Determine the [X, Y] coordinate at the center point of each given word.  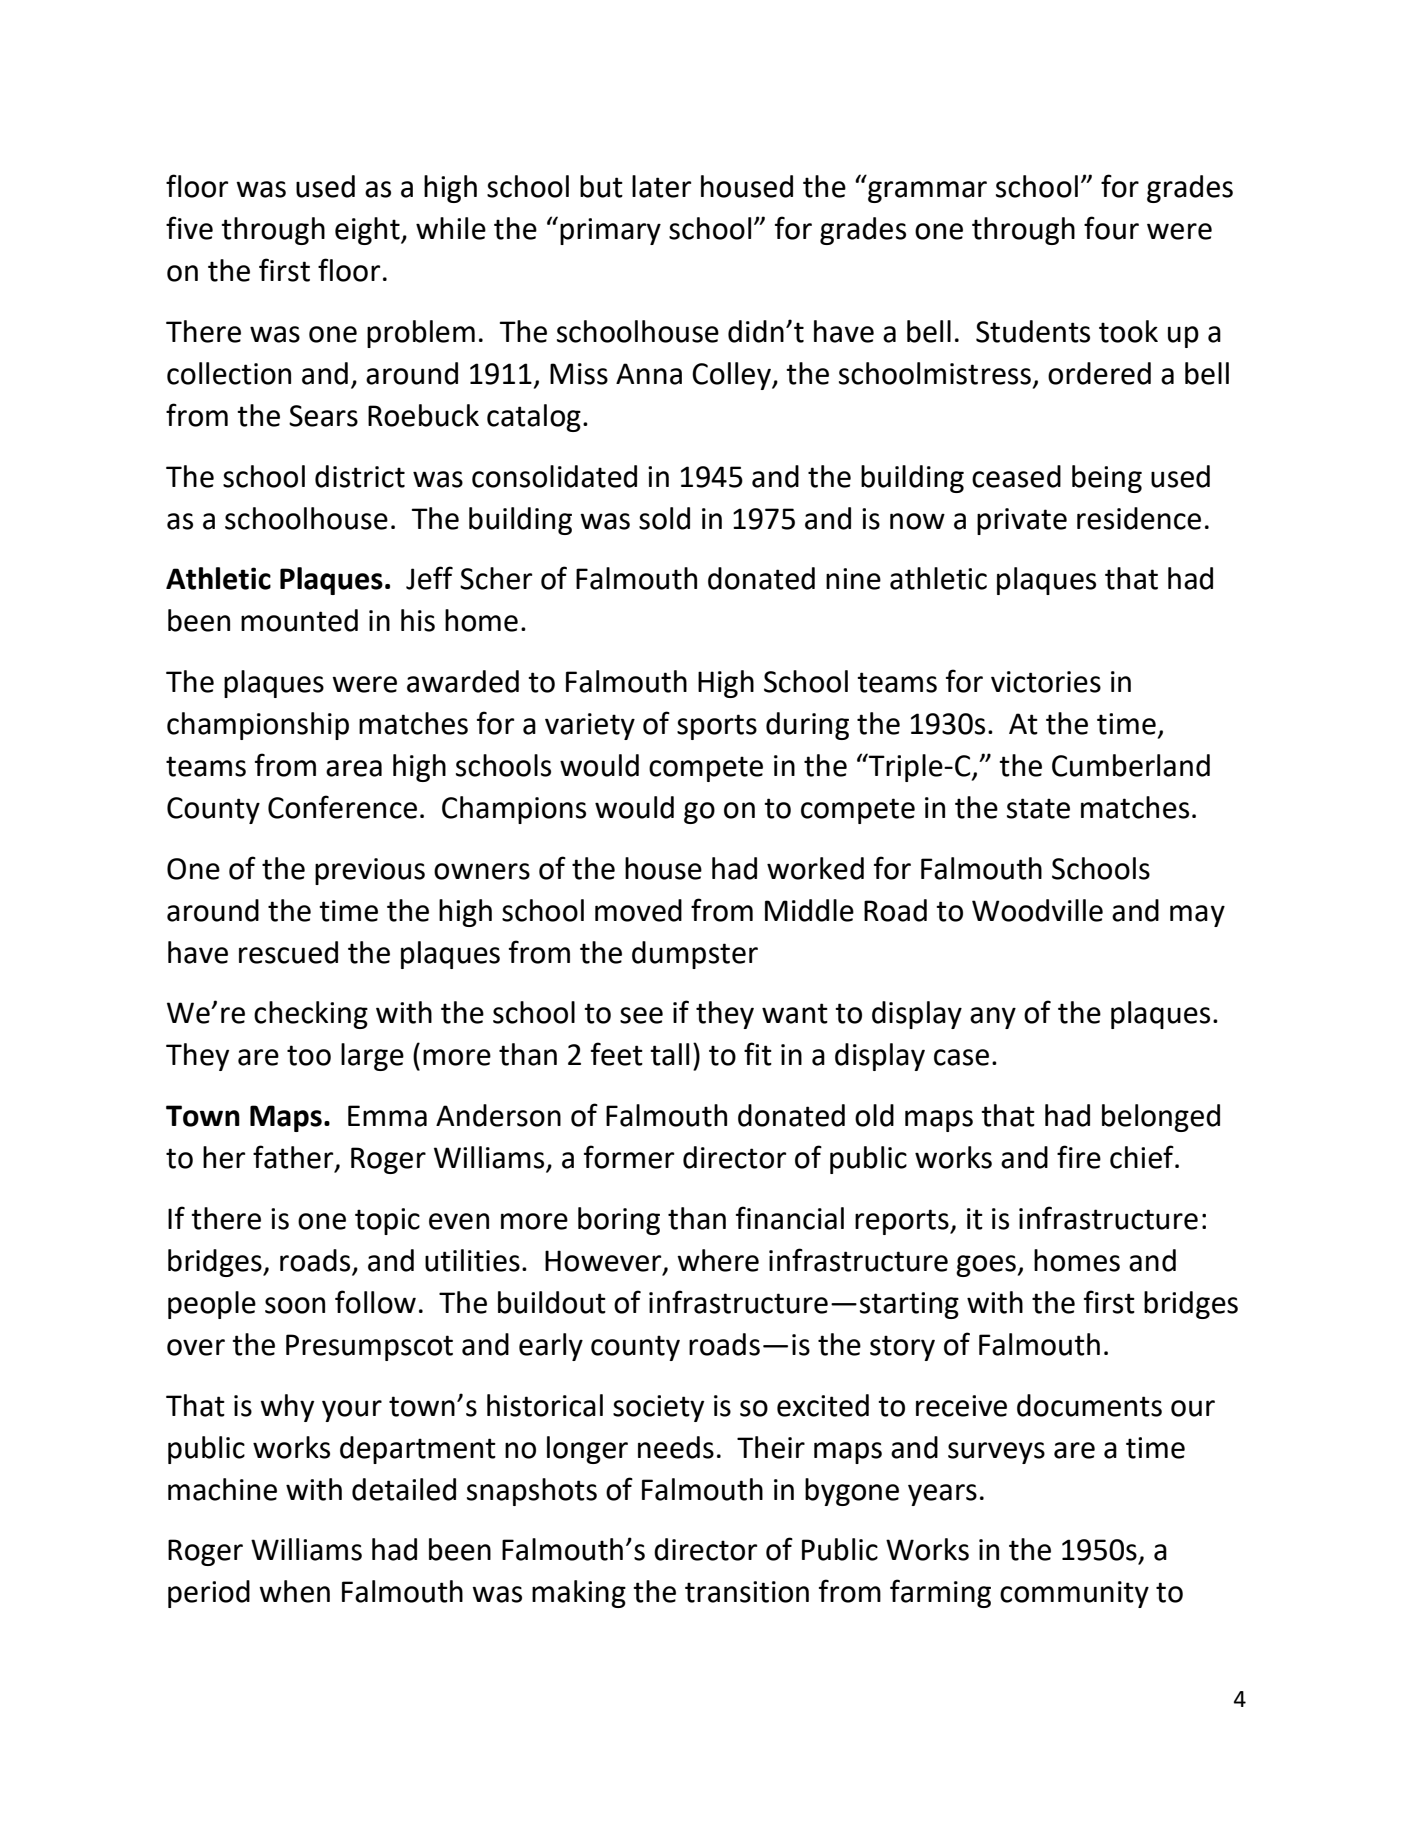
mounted [299, 620]
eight [368, 231]
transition [747, 1592]
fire [1079, 1157]
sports [717, 727]
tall [669, 1054]
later [661, 186]
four [1111, 228]
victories [1046, 682]
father [294, 1158]
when [294, 1591]
